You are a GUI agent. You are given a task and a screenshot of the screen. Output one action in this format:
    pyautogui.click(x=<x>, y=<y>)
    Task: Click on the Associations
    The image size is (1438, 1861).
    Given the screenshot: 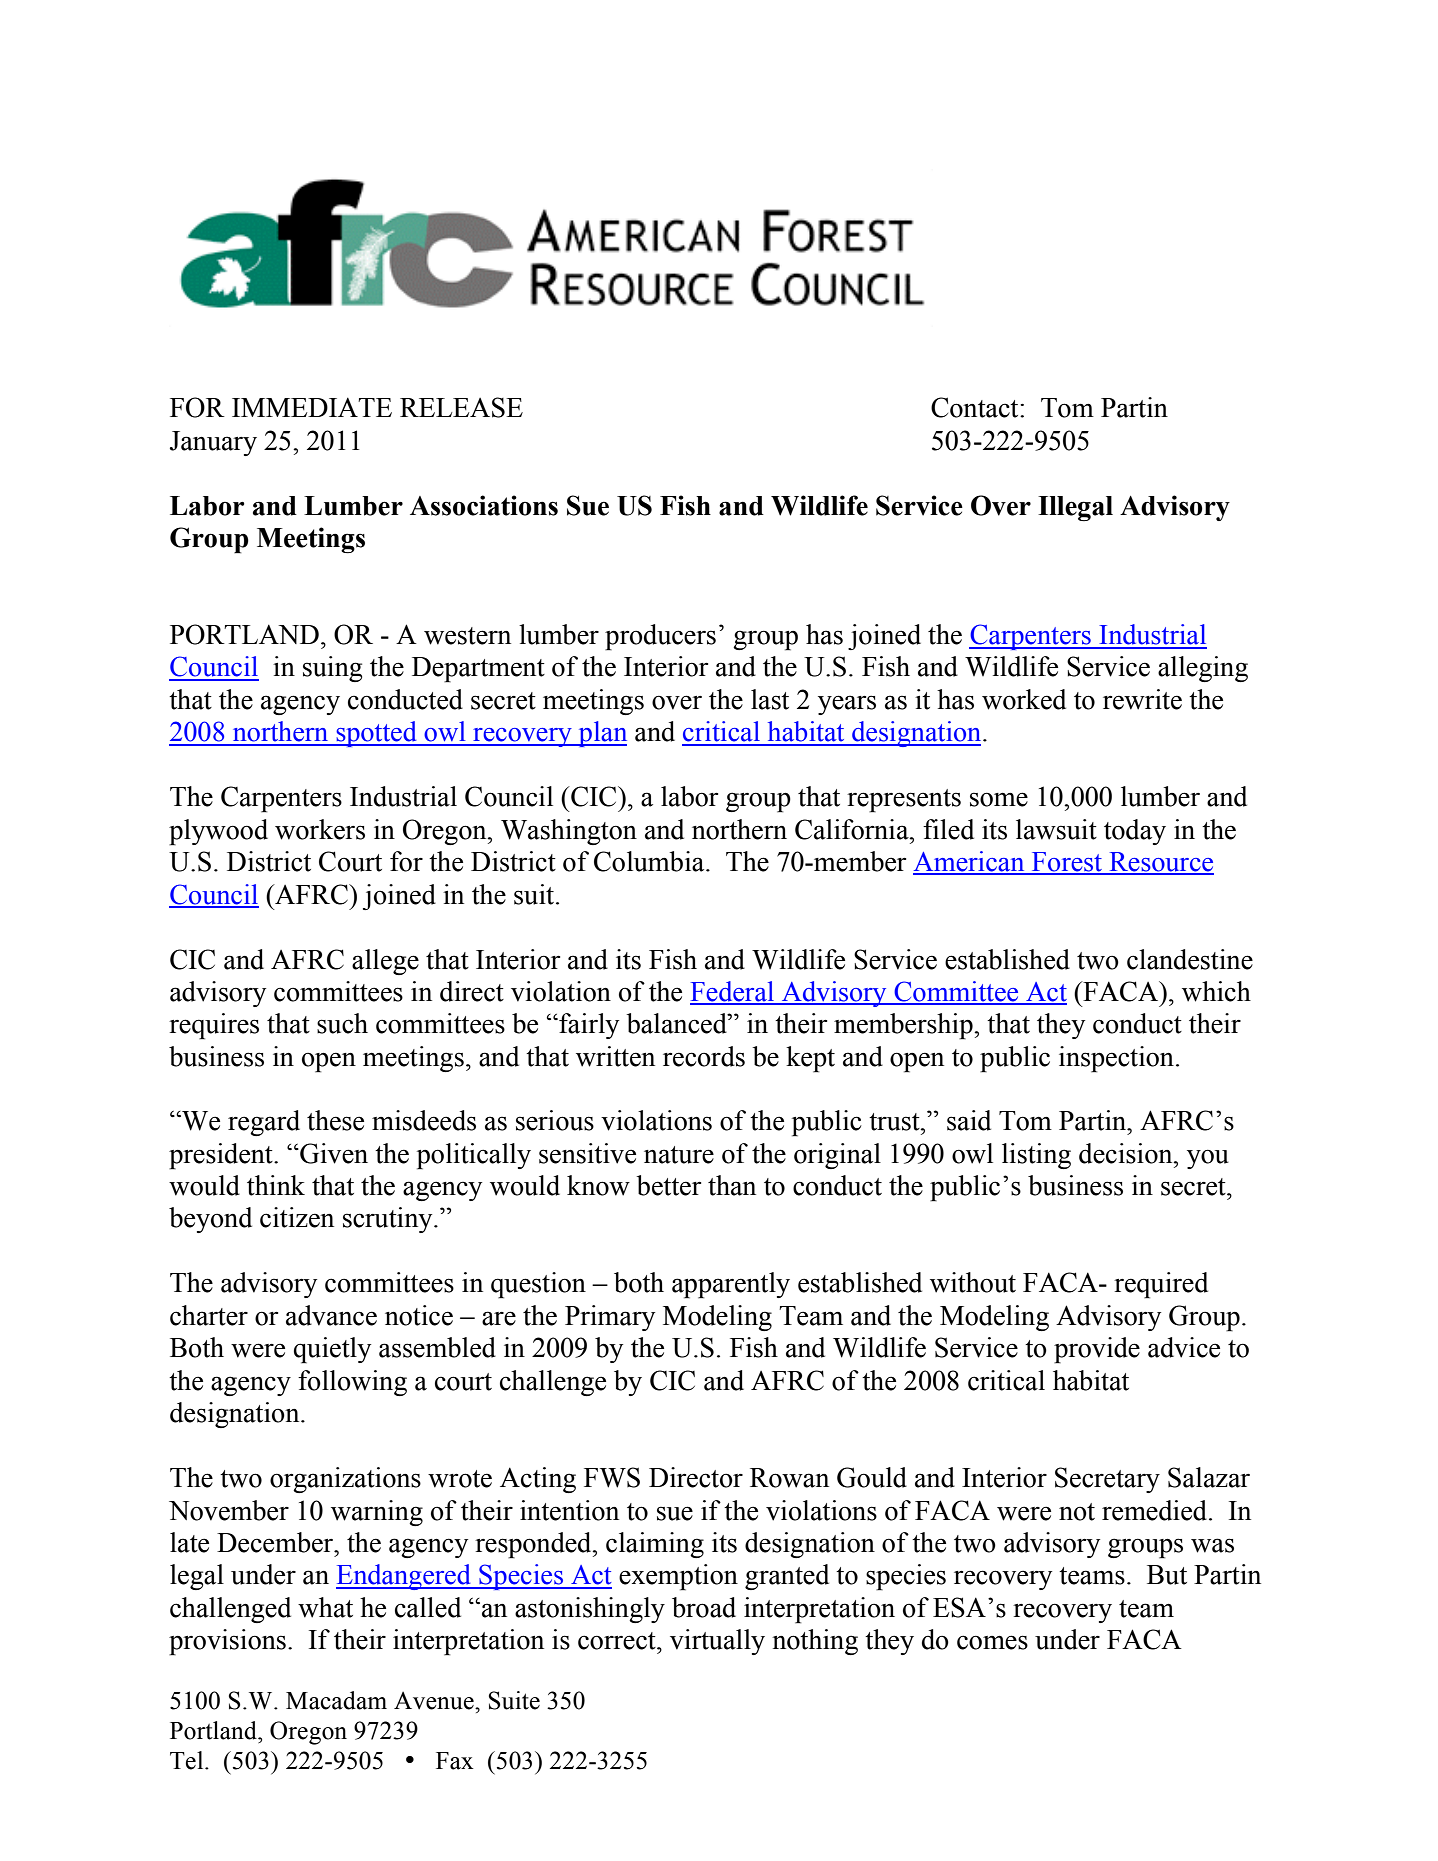 What is the action you would take?
    pyautogui.click(x=484, y=505)
